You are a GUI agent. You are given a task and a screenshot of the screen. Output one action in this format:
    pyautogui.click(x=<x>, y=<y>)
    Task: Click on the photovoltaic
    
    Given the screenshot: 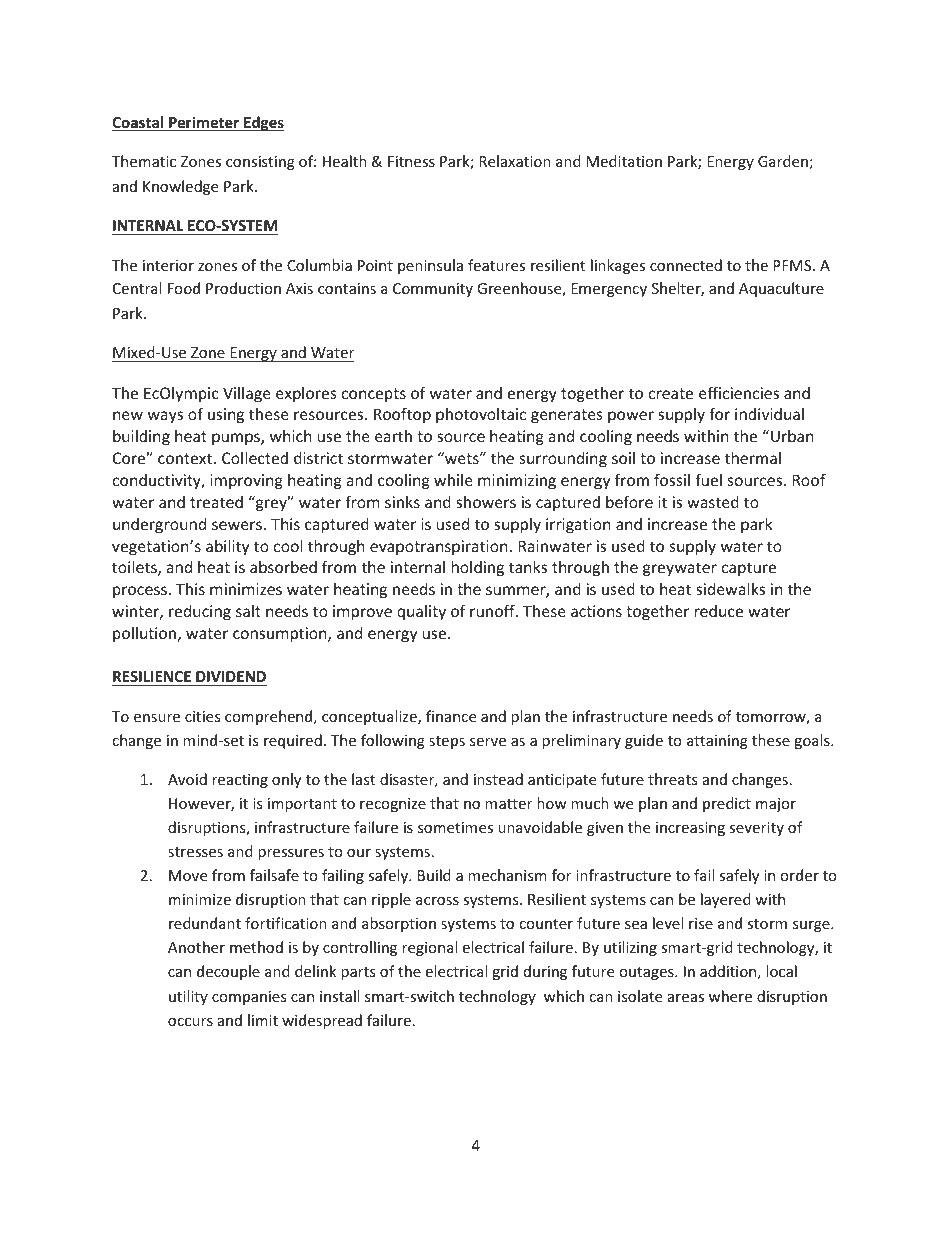 What is the action you would take?
    pyautogui.click(x=481, y=415)
